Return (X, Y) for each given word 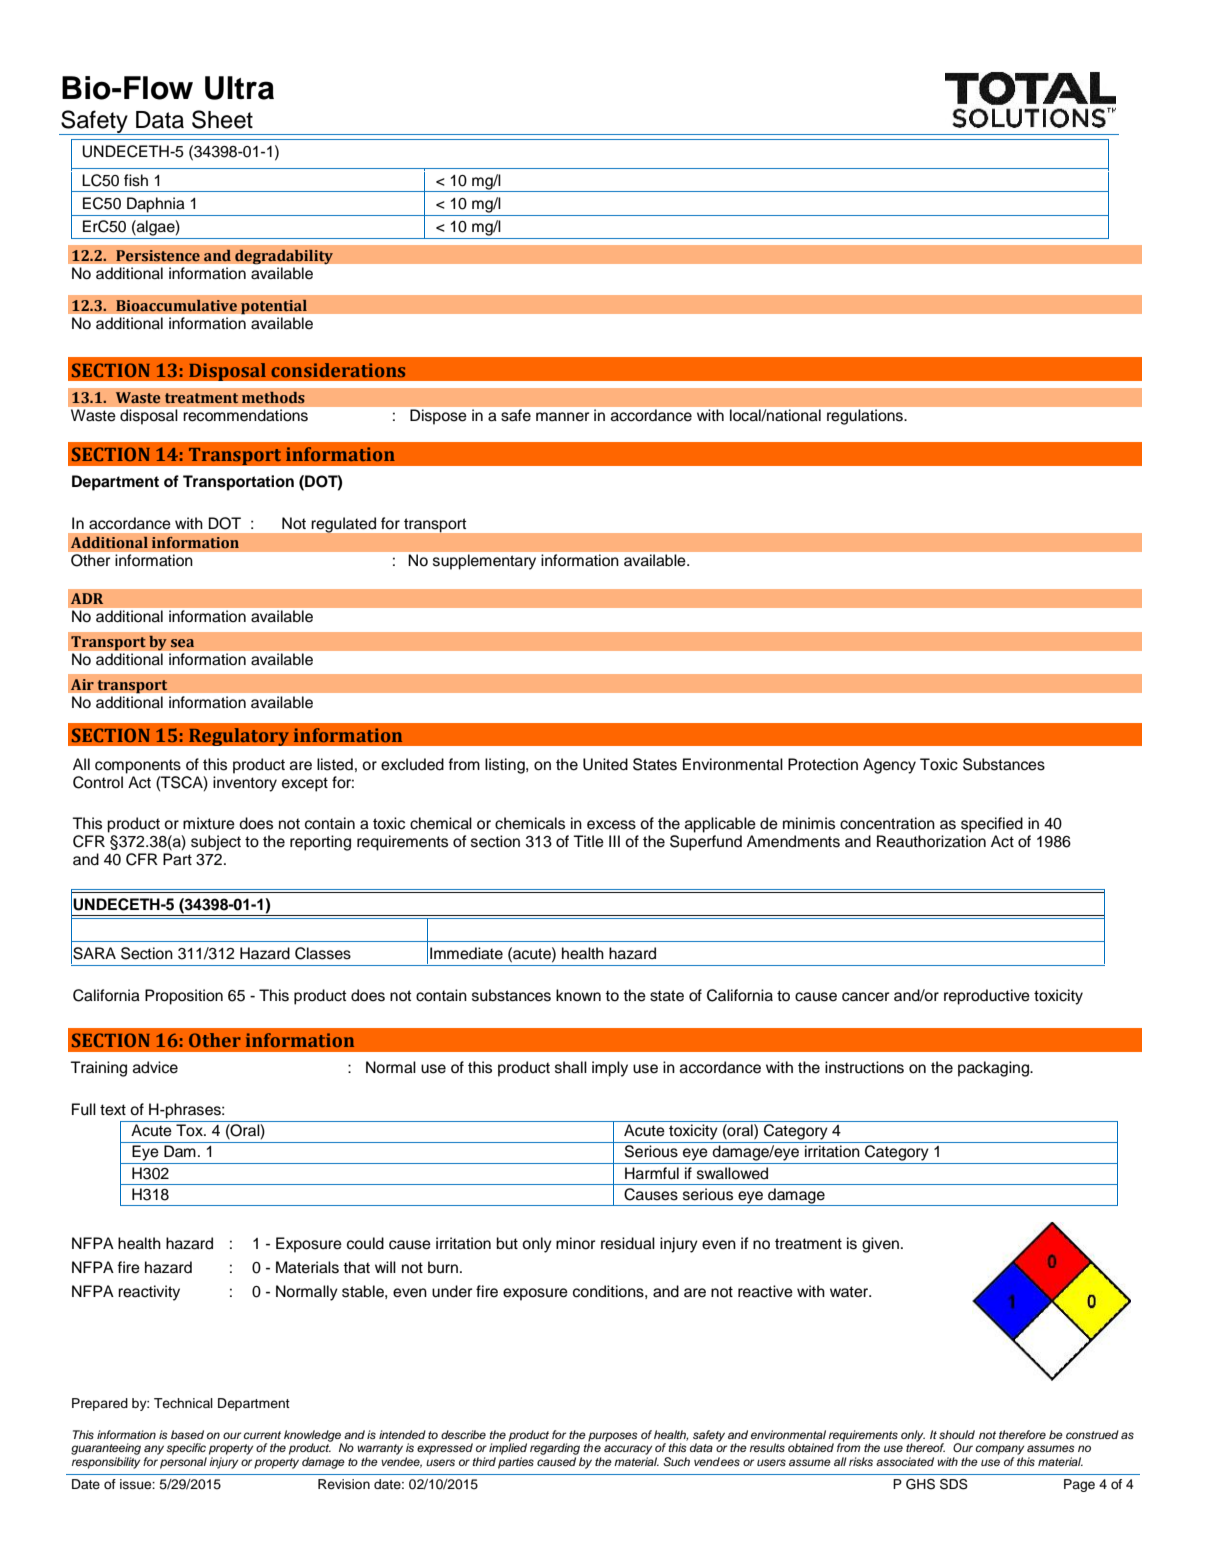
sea (182, 643)
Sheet (222, 119)
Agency (889, 766)
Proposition (184, 997)
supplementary (484, 561)
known (578, 995)
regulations (866, 417)
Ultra (239, 88)
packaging (994, 1069)
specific (186, 1449)
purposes (613, 1437)
